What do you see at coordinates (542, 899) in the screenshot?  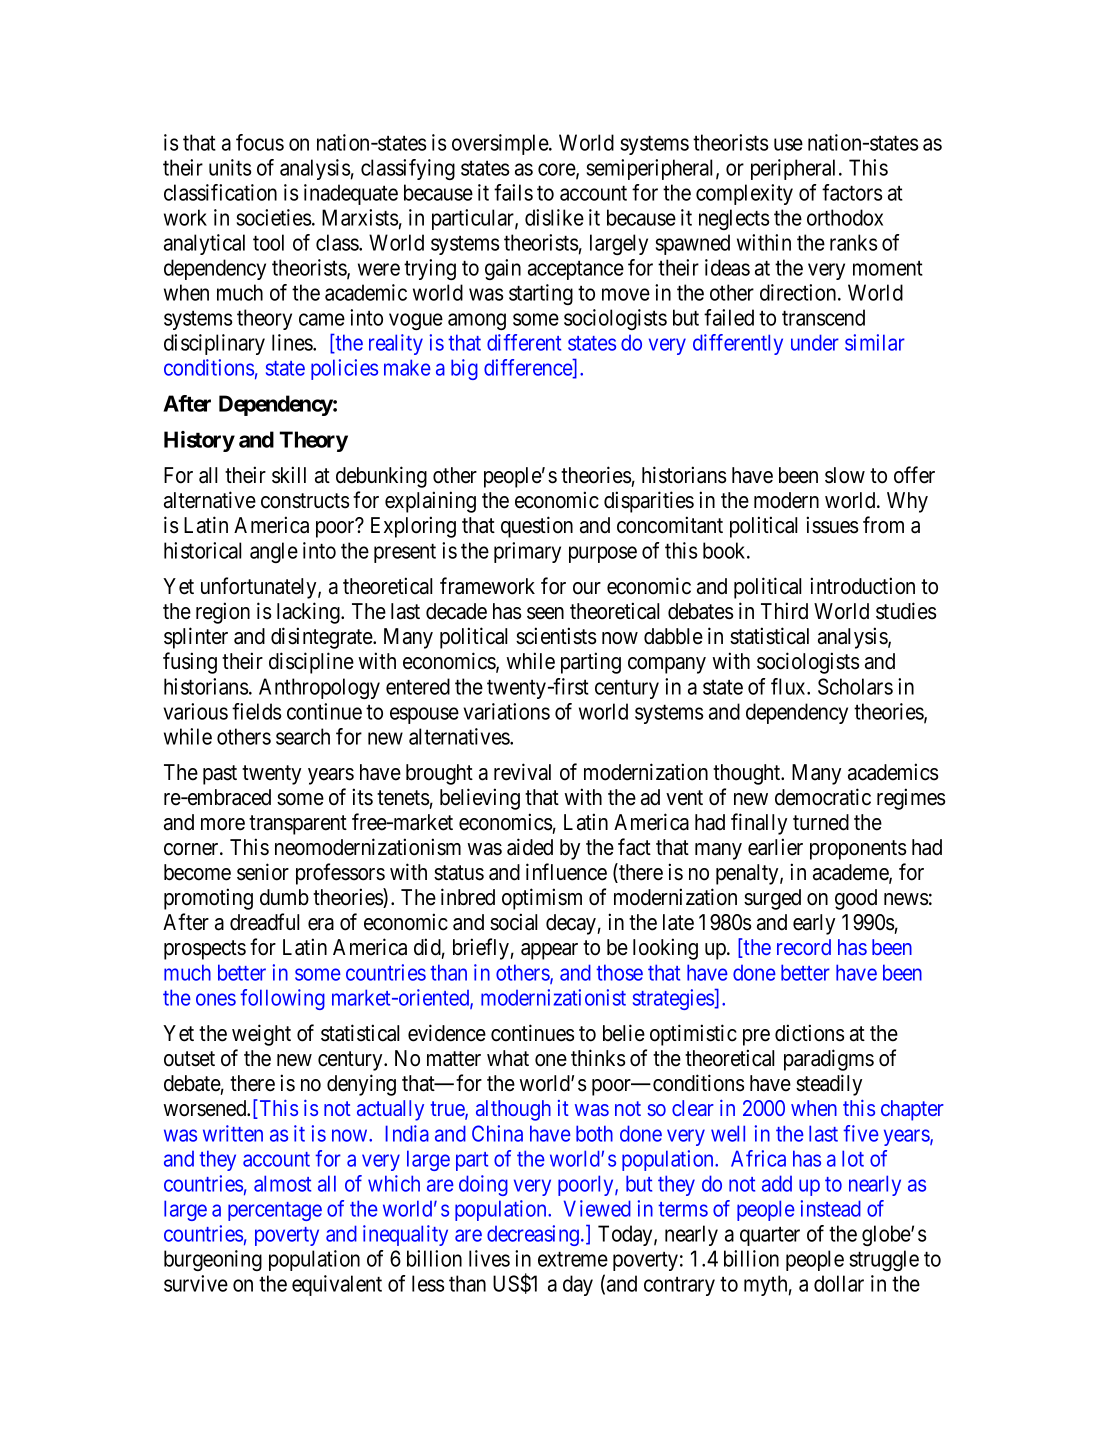 I see `optimism` at bounding box center [542, 899].
